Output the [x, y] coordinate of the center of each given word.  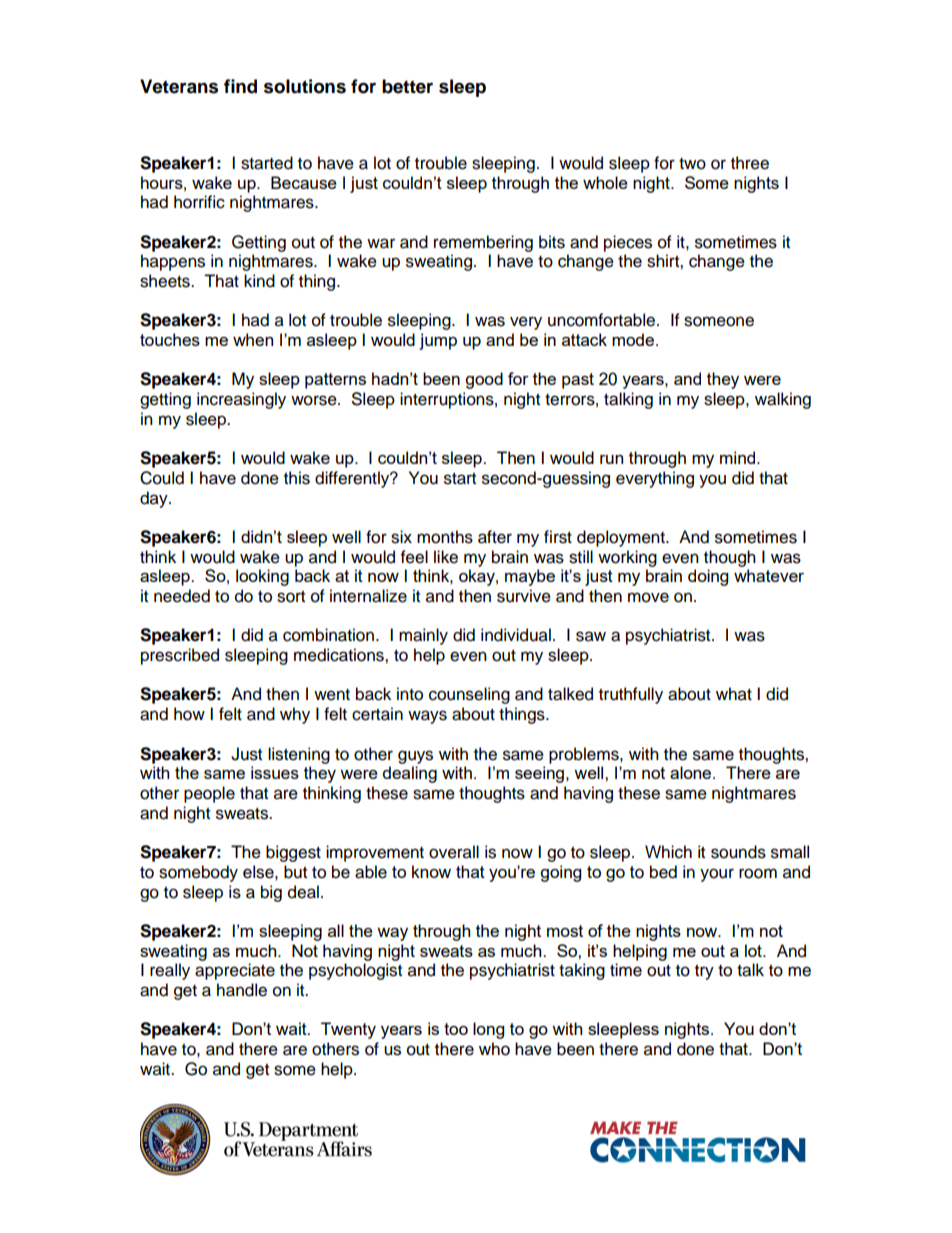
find [240, 86]
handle [242, 990]
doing [708, 577]
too [456, 1029]
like [446, 557]
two [692, 164]
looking [262, 577]
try [704, 972]
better [407, 86]
